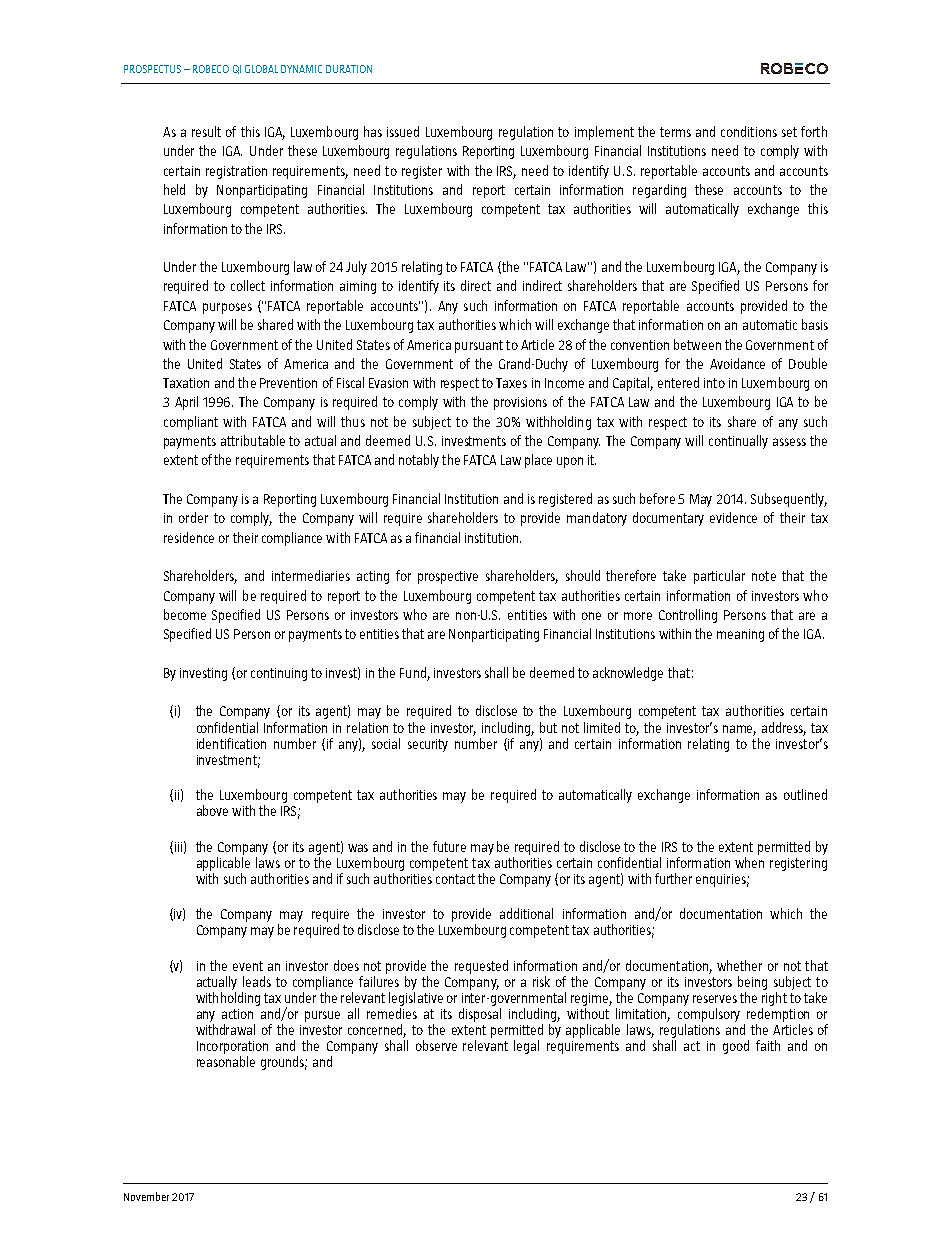 This image has width=952, height=1233. Describe the element at coordinates (257, 981) in the image. I see `leads` at that location.
